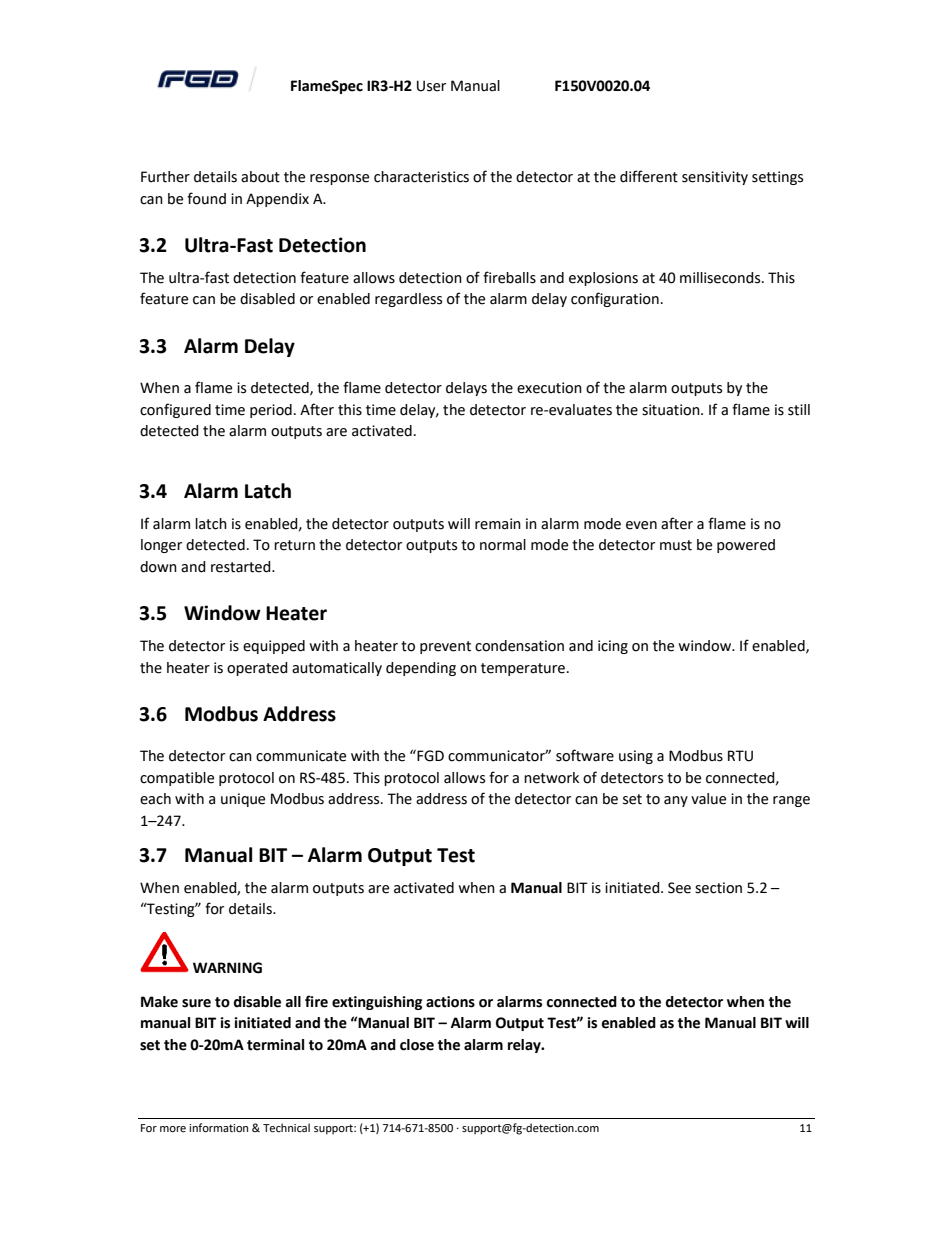 The height and width of the document is (1233, 952). What do you see at coordinates (417, 1045) in the document?
I see `close` at bounding box center [417, 1045].
